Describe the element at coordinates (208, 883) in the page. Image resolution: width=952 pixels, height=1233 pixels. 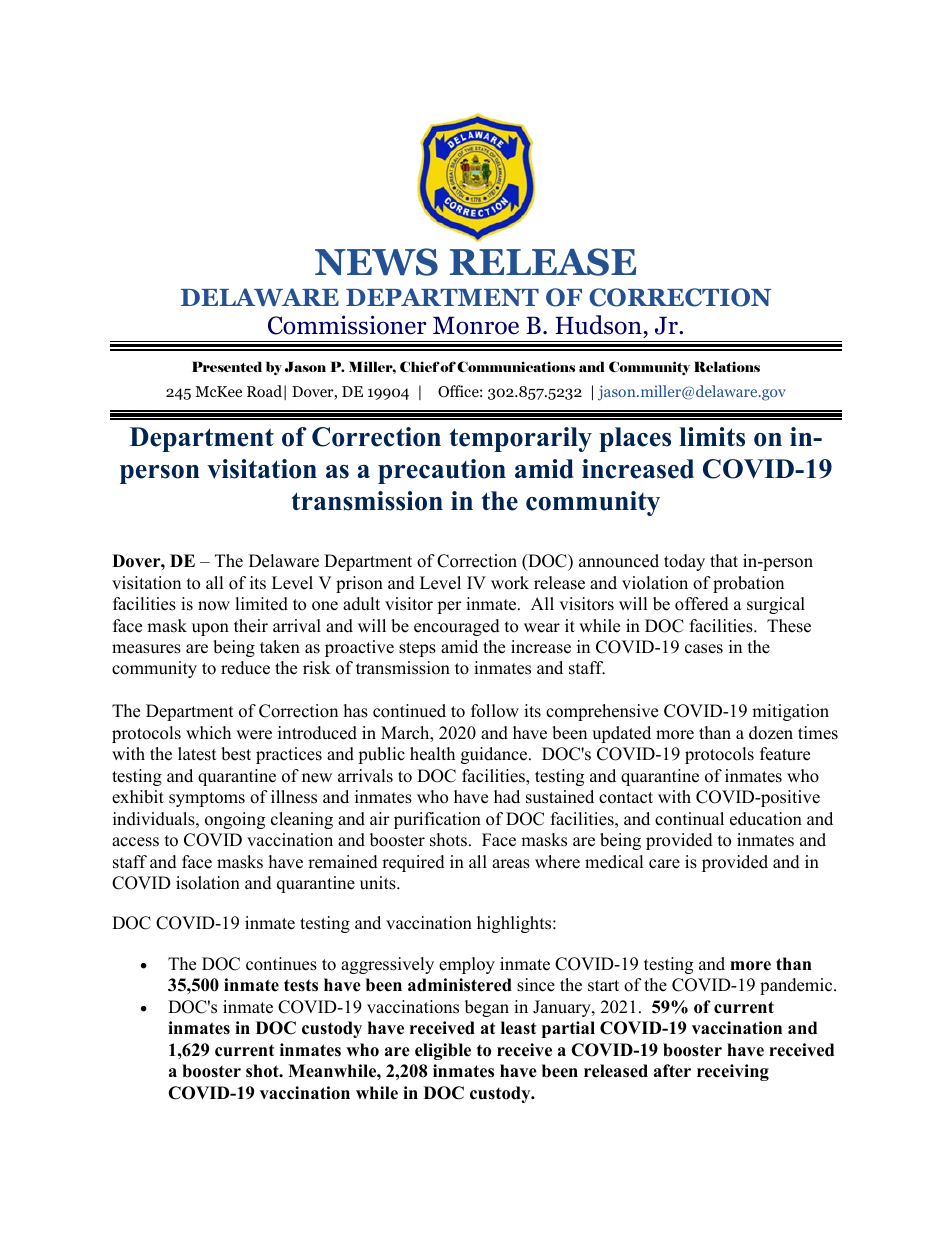
I see `isolation` at that location.
